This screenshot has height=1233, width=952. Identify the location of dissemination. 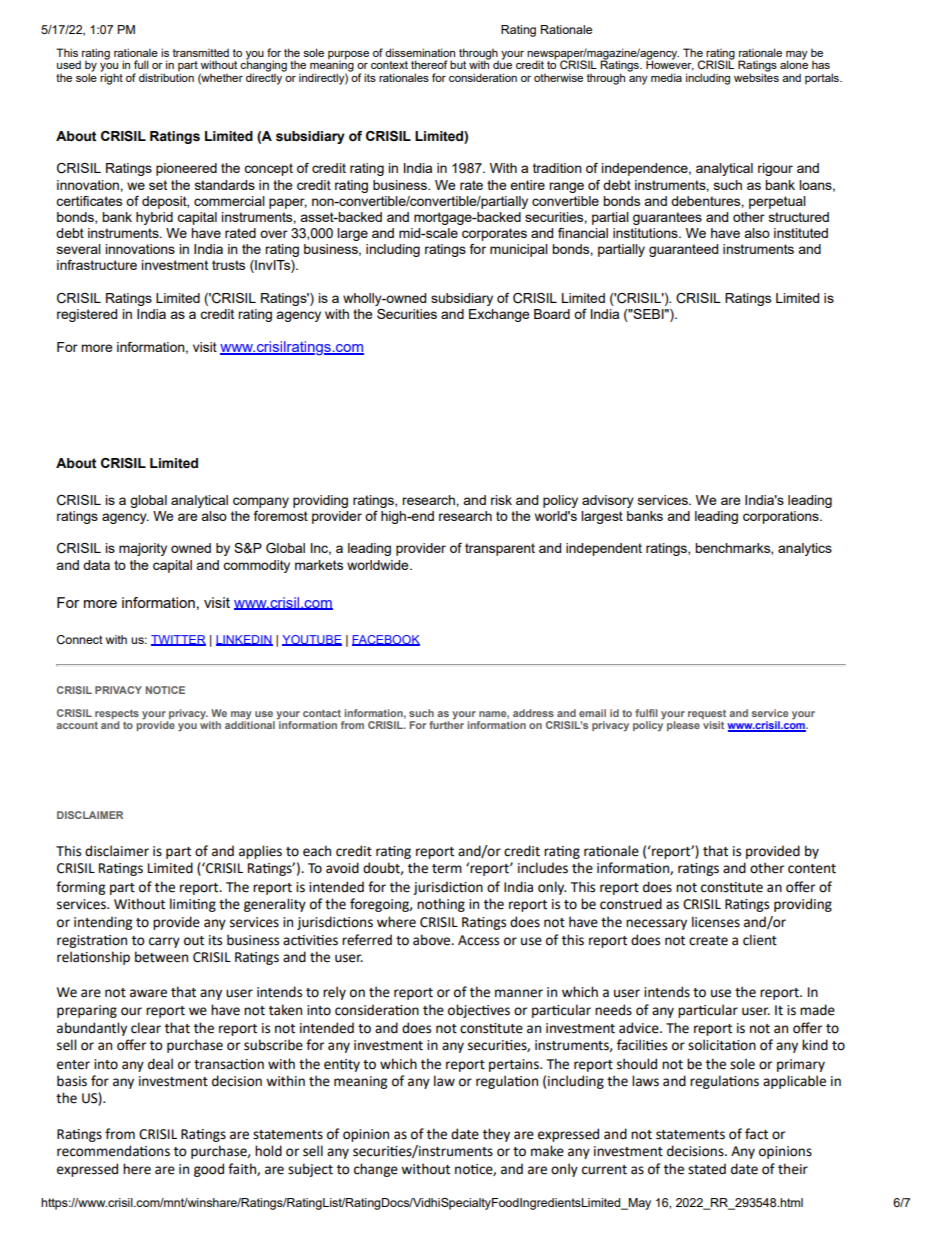
(420, 52).
